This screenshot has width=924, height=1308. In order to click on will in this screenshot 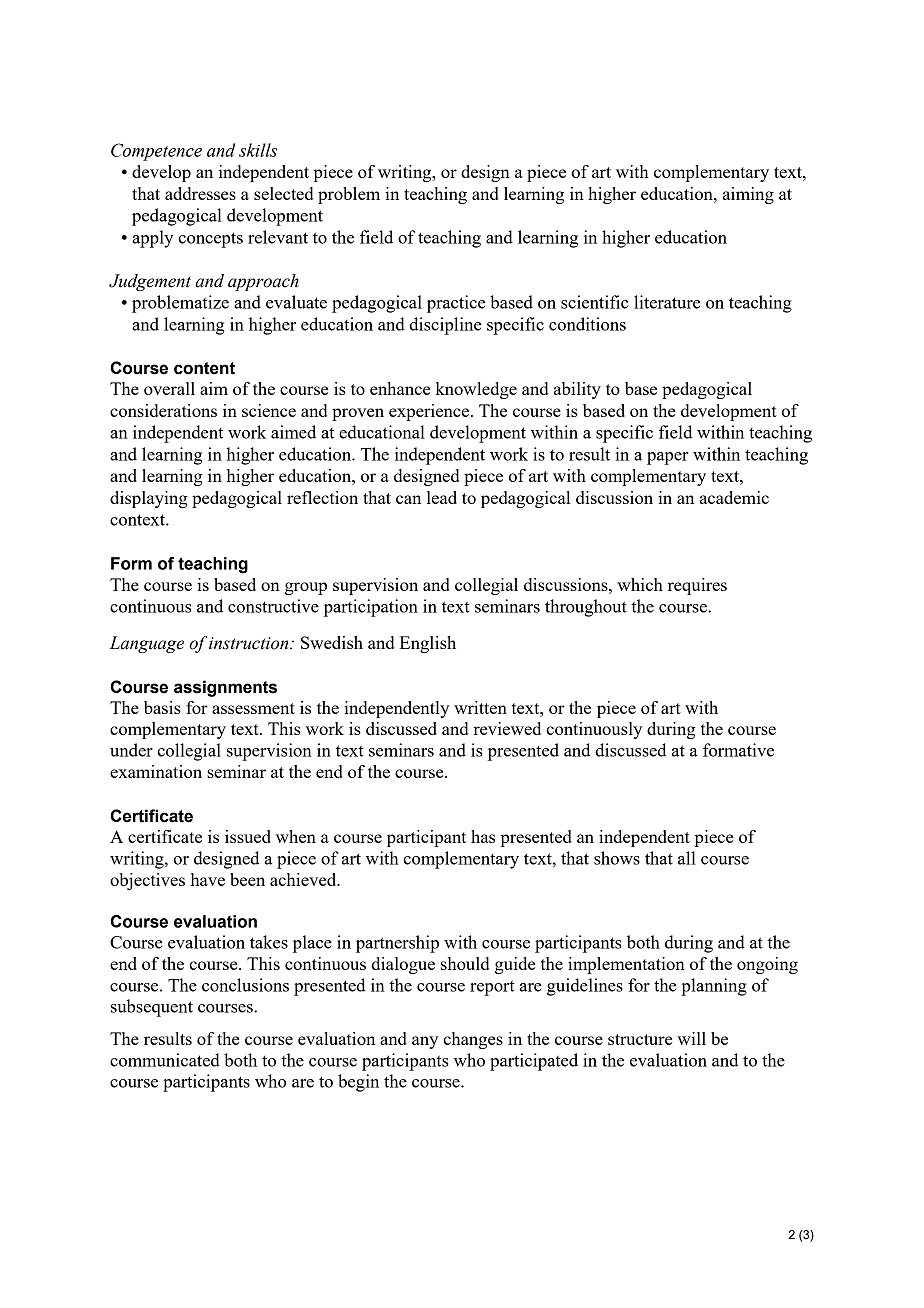, I will do `click(691, 1038)`.
